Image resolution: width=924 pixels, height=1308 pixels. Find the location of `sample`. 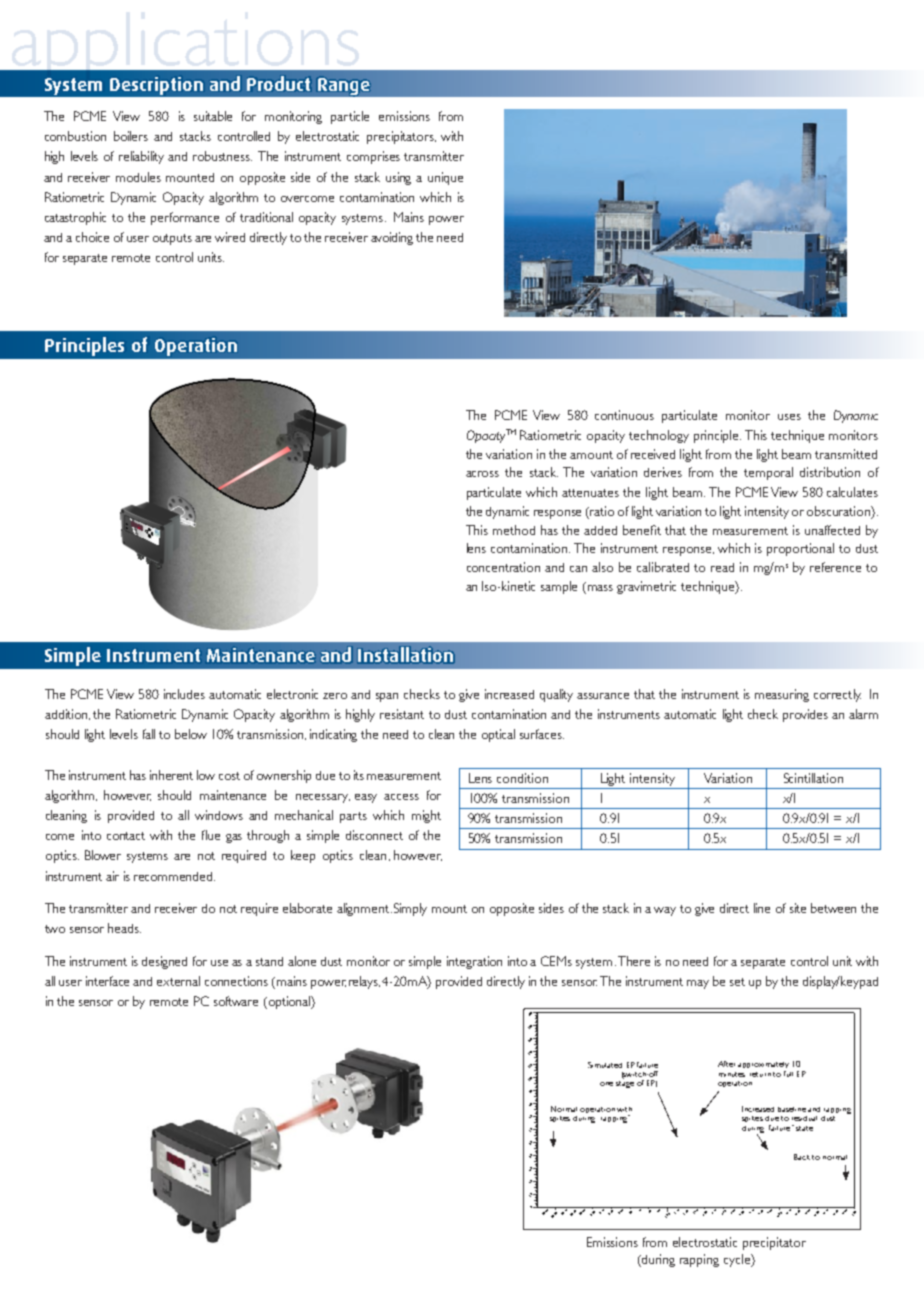

sample is located at coordinates (559, 587).
